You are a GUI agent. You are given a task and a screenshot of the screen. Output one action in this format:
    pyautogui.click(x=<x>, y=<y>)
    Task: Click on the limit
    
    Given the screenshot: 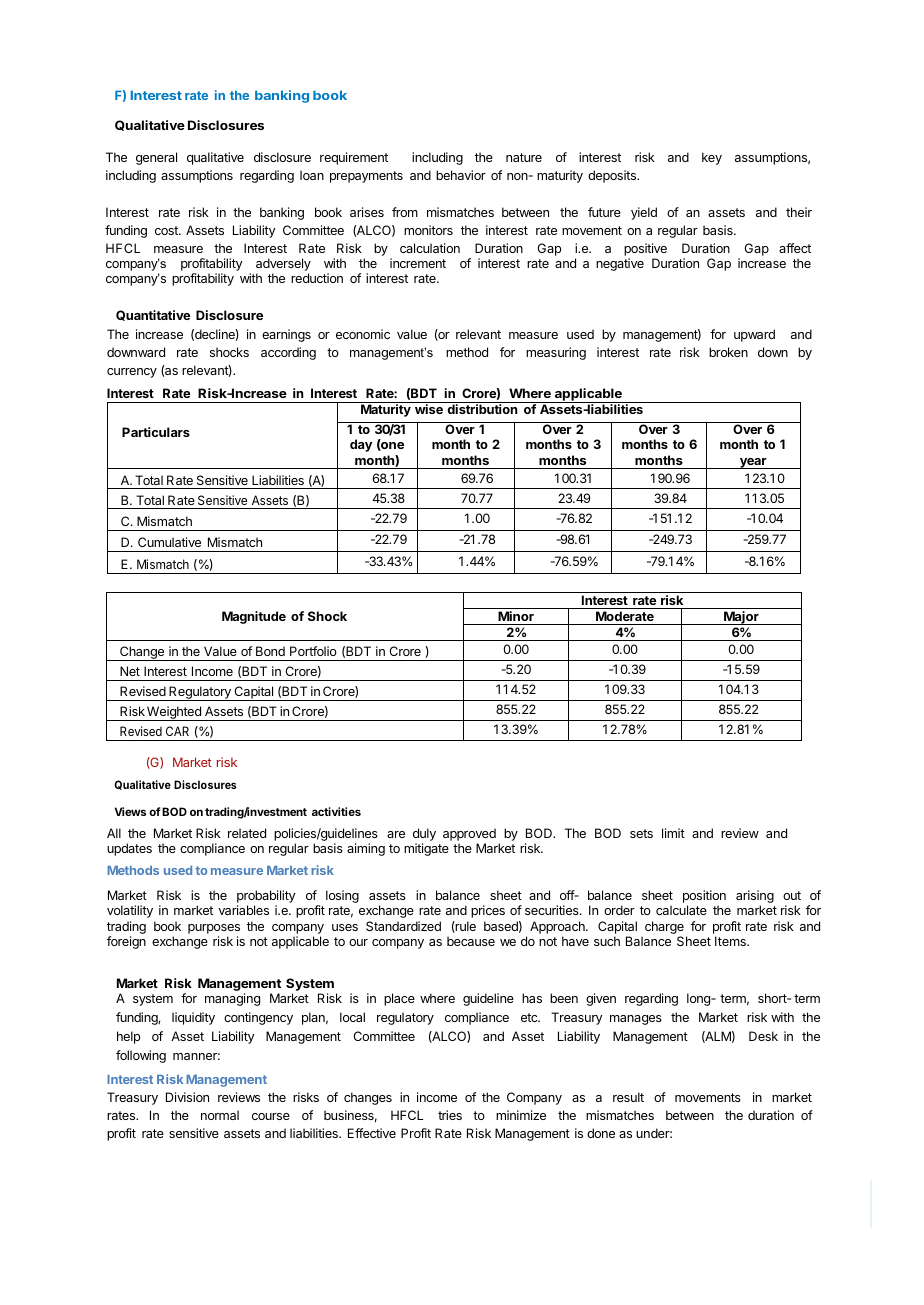 What is the action you would take?
    pyautogui.click(x=673, y=833)
